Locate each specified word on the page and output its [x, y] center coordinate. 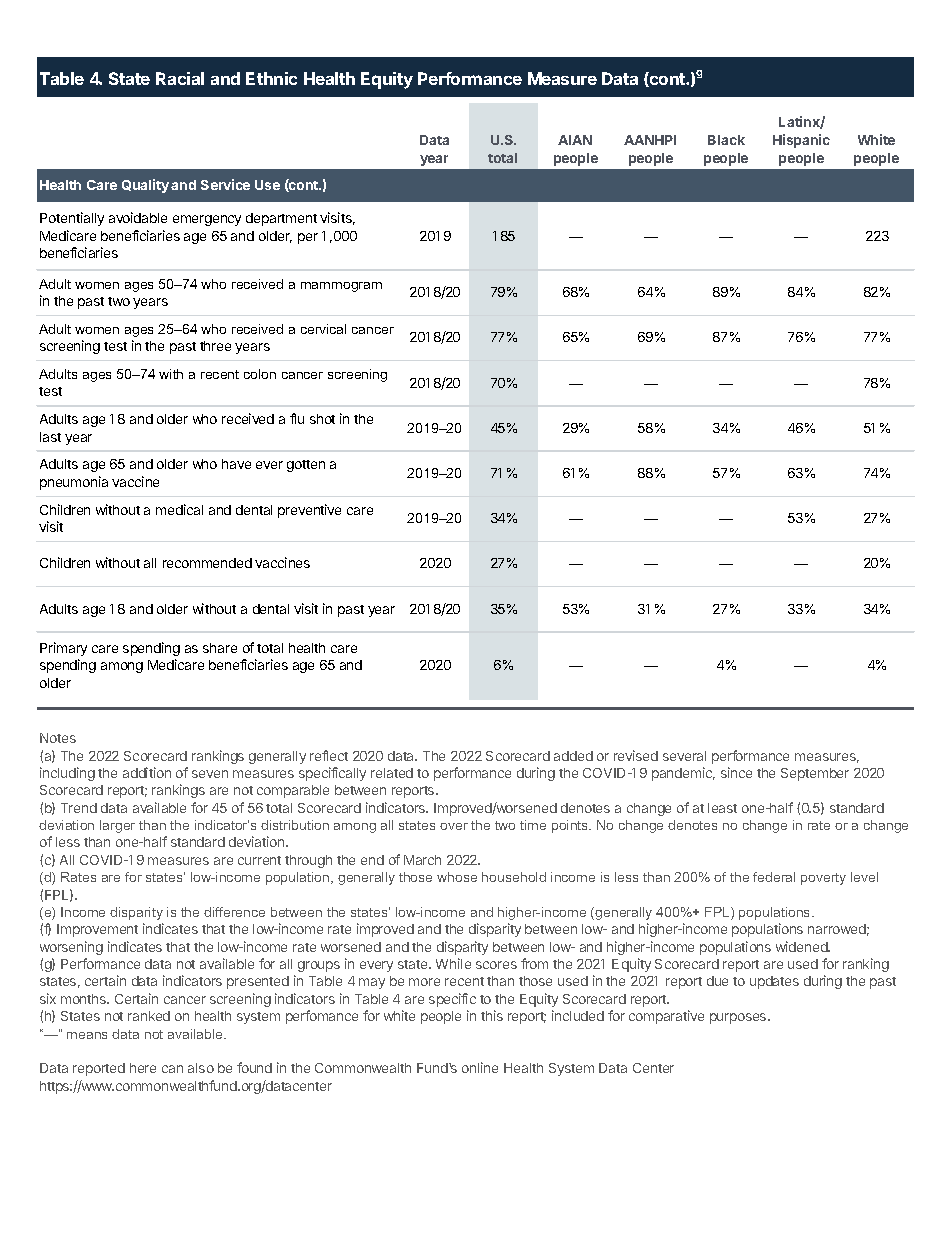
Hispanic [801, 141]
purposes [739, 1018]
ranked [149, 1016]
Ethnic [271, 78]
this [492, 1015]
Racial [180, 78]
